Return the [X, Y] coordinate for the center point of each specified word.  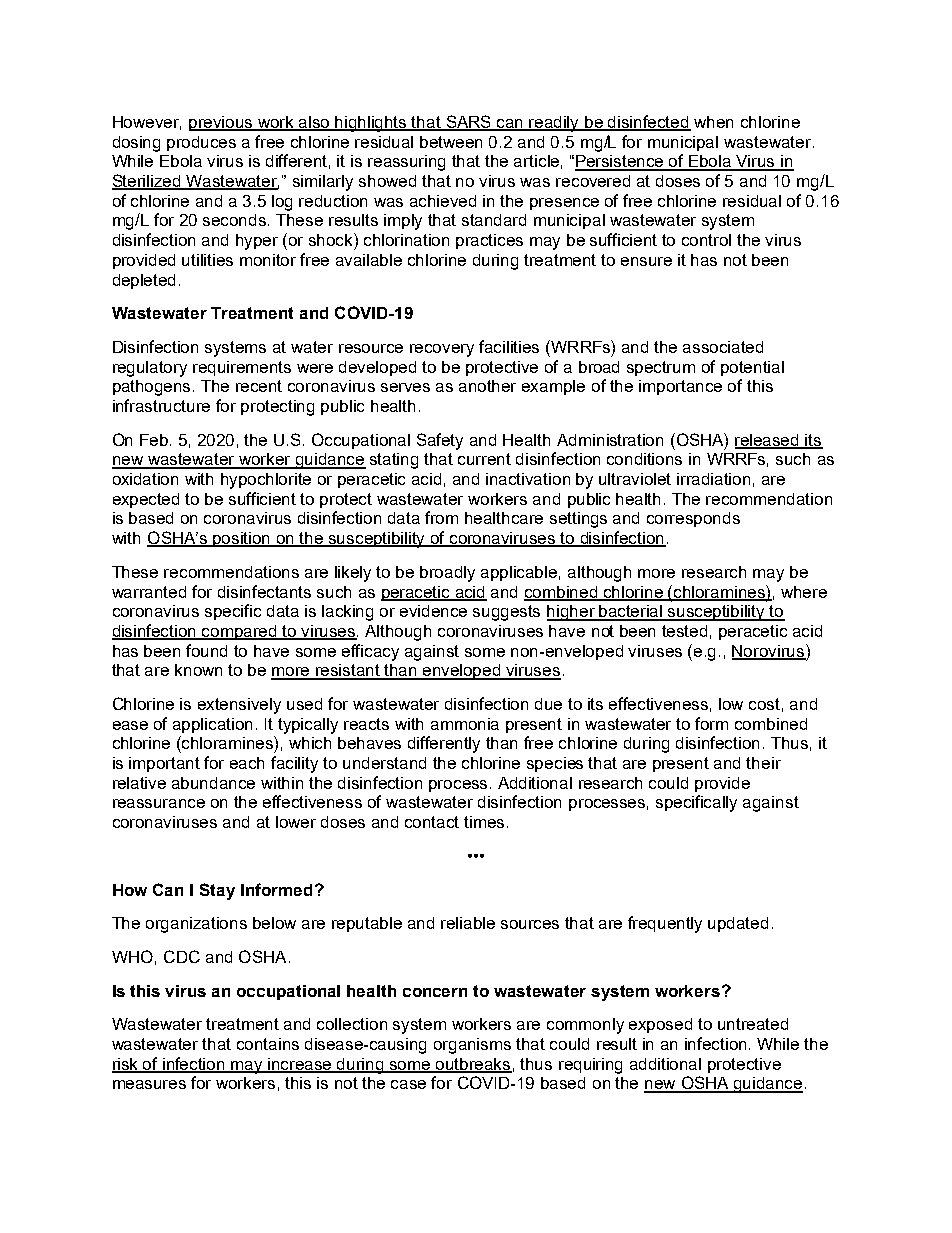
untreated [753, 1024]
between [451, 142]
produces [201, 143]
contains [268, 1044]
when [713, 122]
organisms [472, 1046]
